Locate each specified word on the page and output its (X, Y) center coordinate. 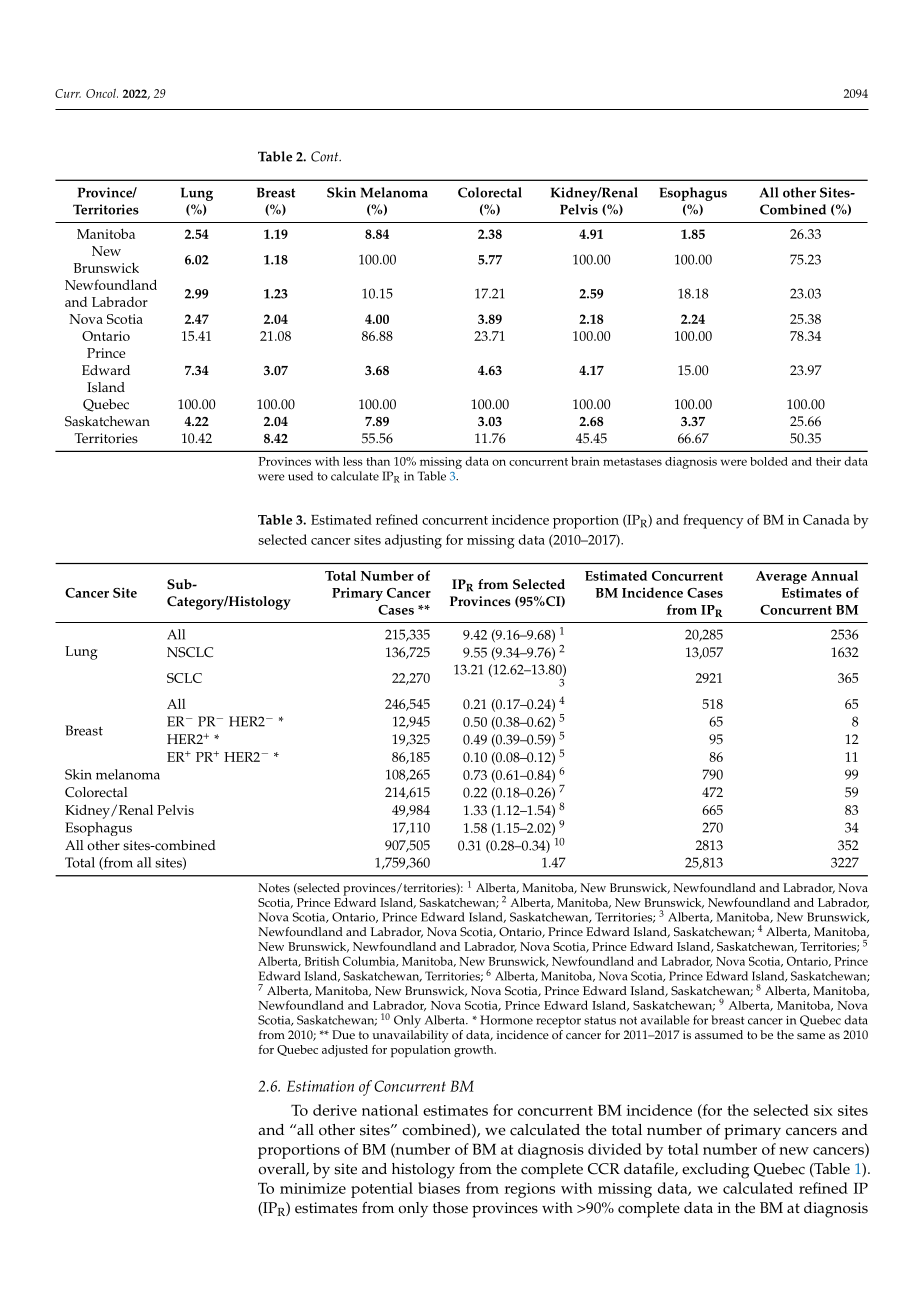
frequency (713, 521)
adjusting (413, 541)
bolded (769, 461)
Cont (326, 156)
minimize (313, 1188)
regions (529, 1190)
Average (781, 577)
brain (585, 461)
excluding (715, 1171)
